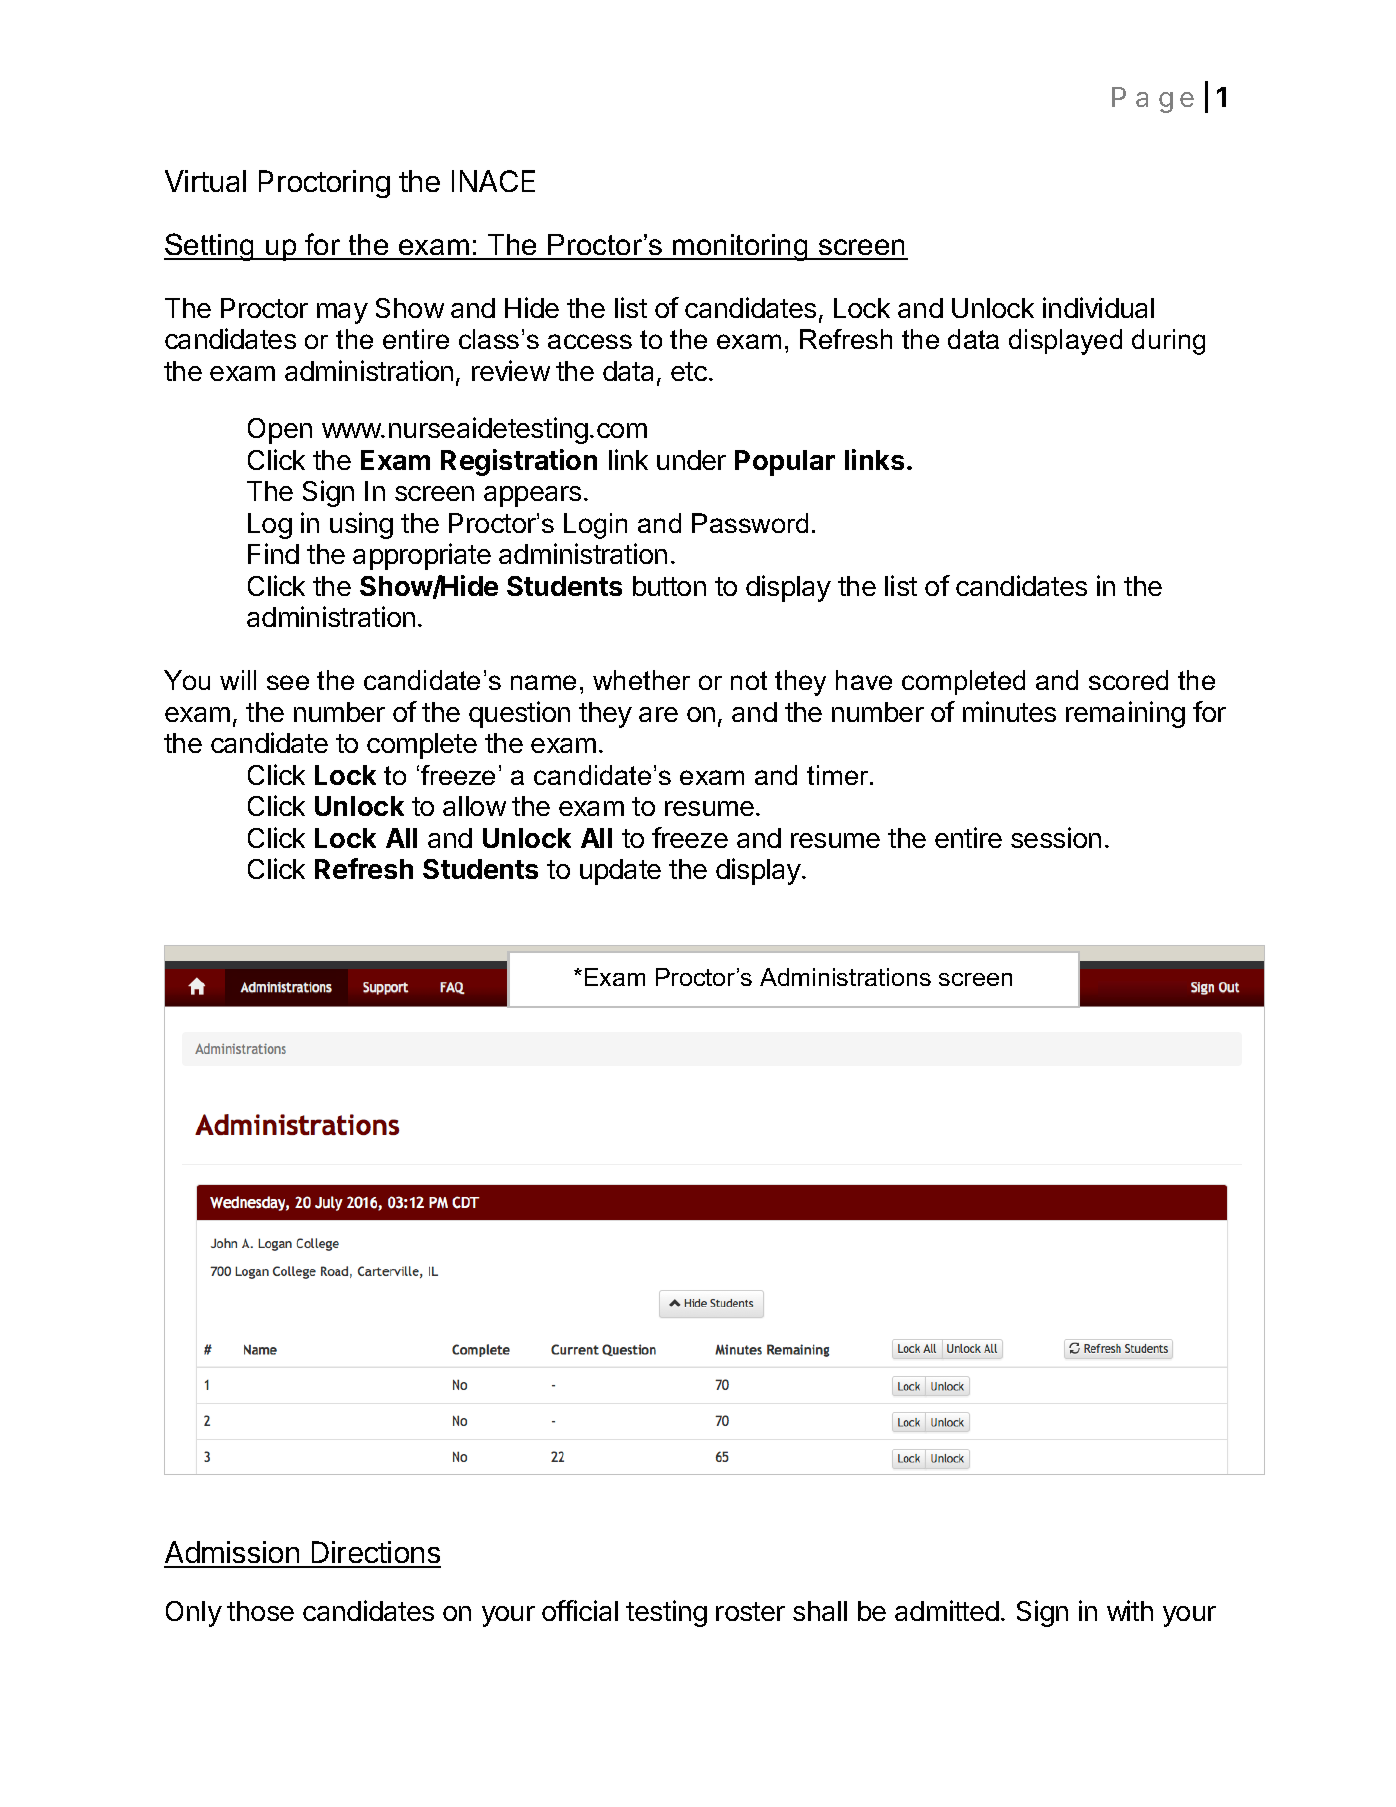 Image resolution: width=1396 pixels, height=1807 pixels. Describe the element at coordinates (194, 1614) in the screenshot. I see `Only` at that location.
